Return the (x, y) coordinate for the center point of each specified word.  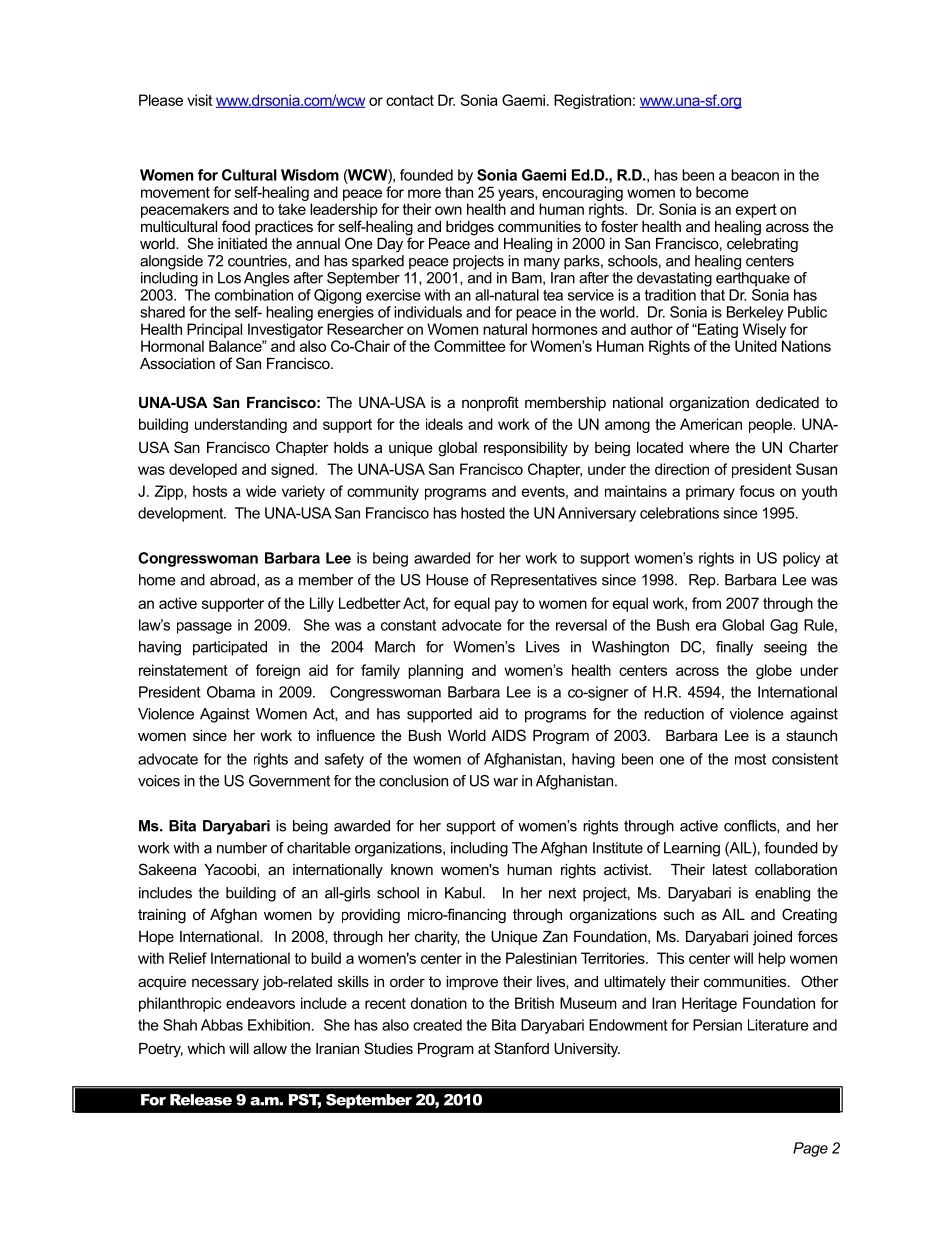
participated (230, 648)
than (459, 192)
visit (199, 100)
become (722, 192)
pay (506, 606)
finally (734, 648)
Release (201, 1100)
